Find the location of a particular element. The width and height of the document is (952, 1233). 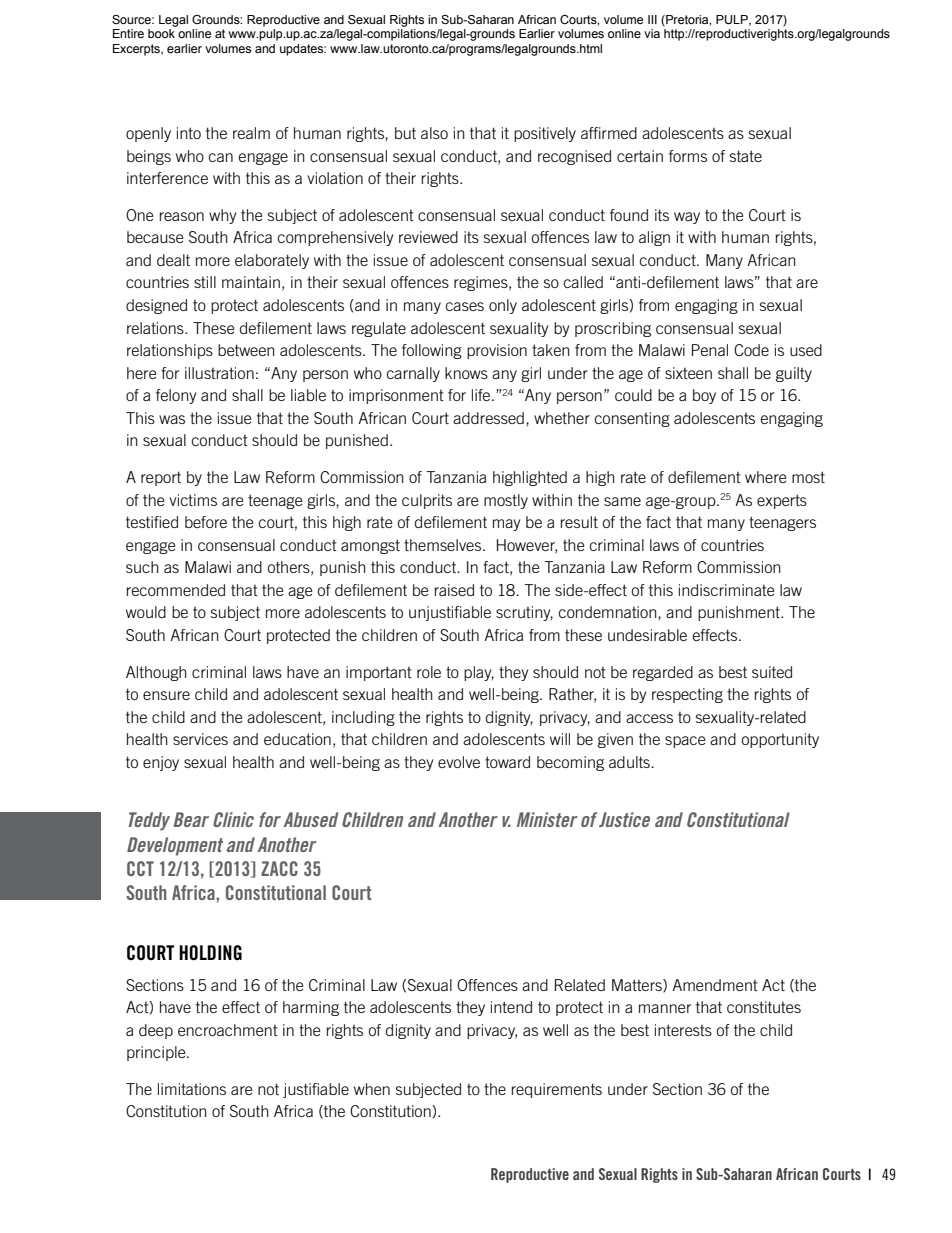

boy is located at coordinates (704, 396).
